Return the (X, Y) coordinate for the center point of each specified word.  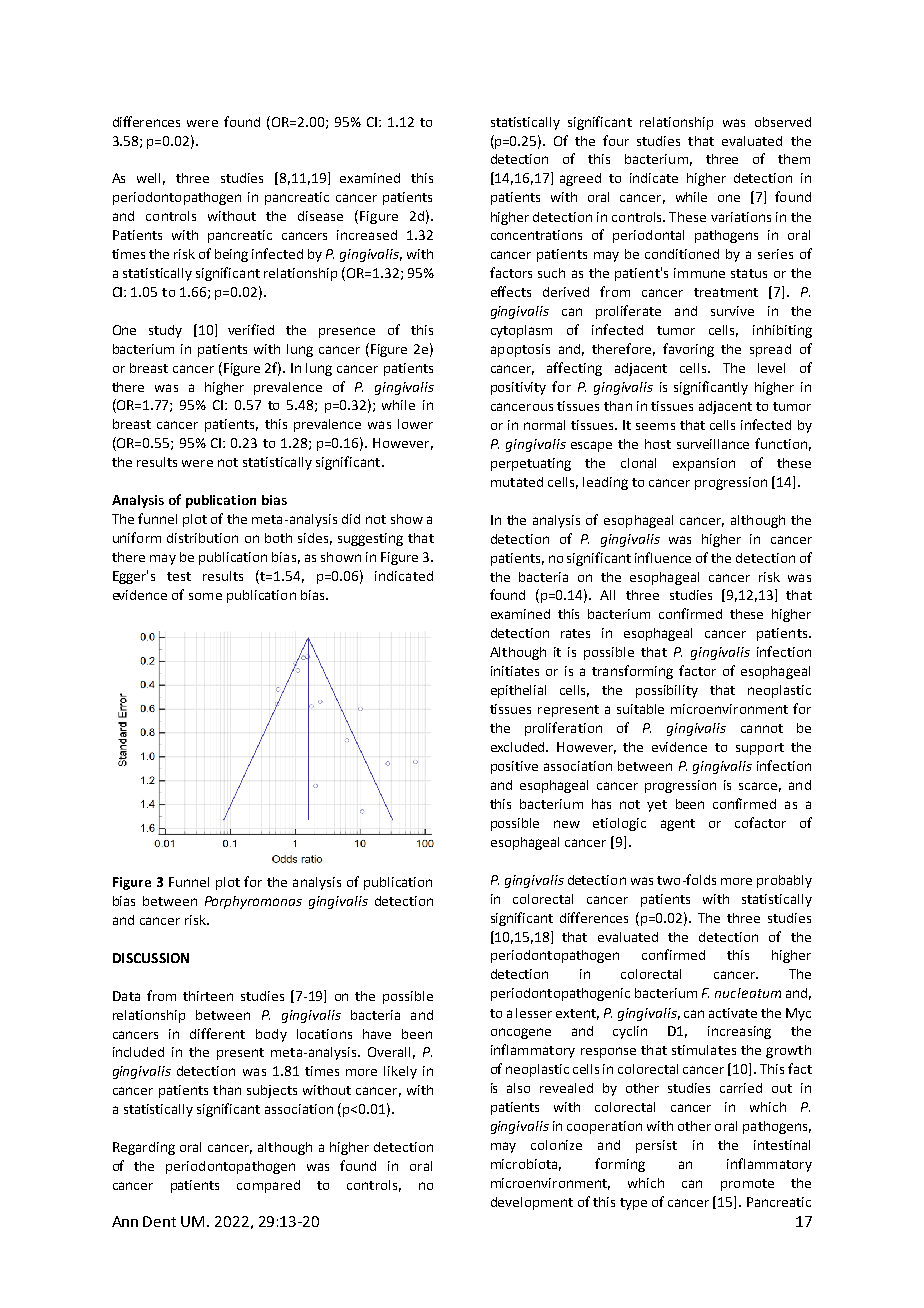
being (231, 255)
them (794, 159)
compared (268, 1186)
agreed (580, 179)
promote (747, 1185)
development (532, 1203)
